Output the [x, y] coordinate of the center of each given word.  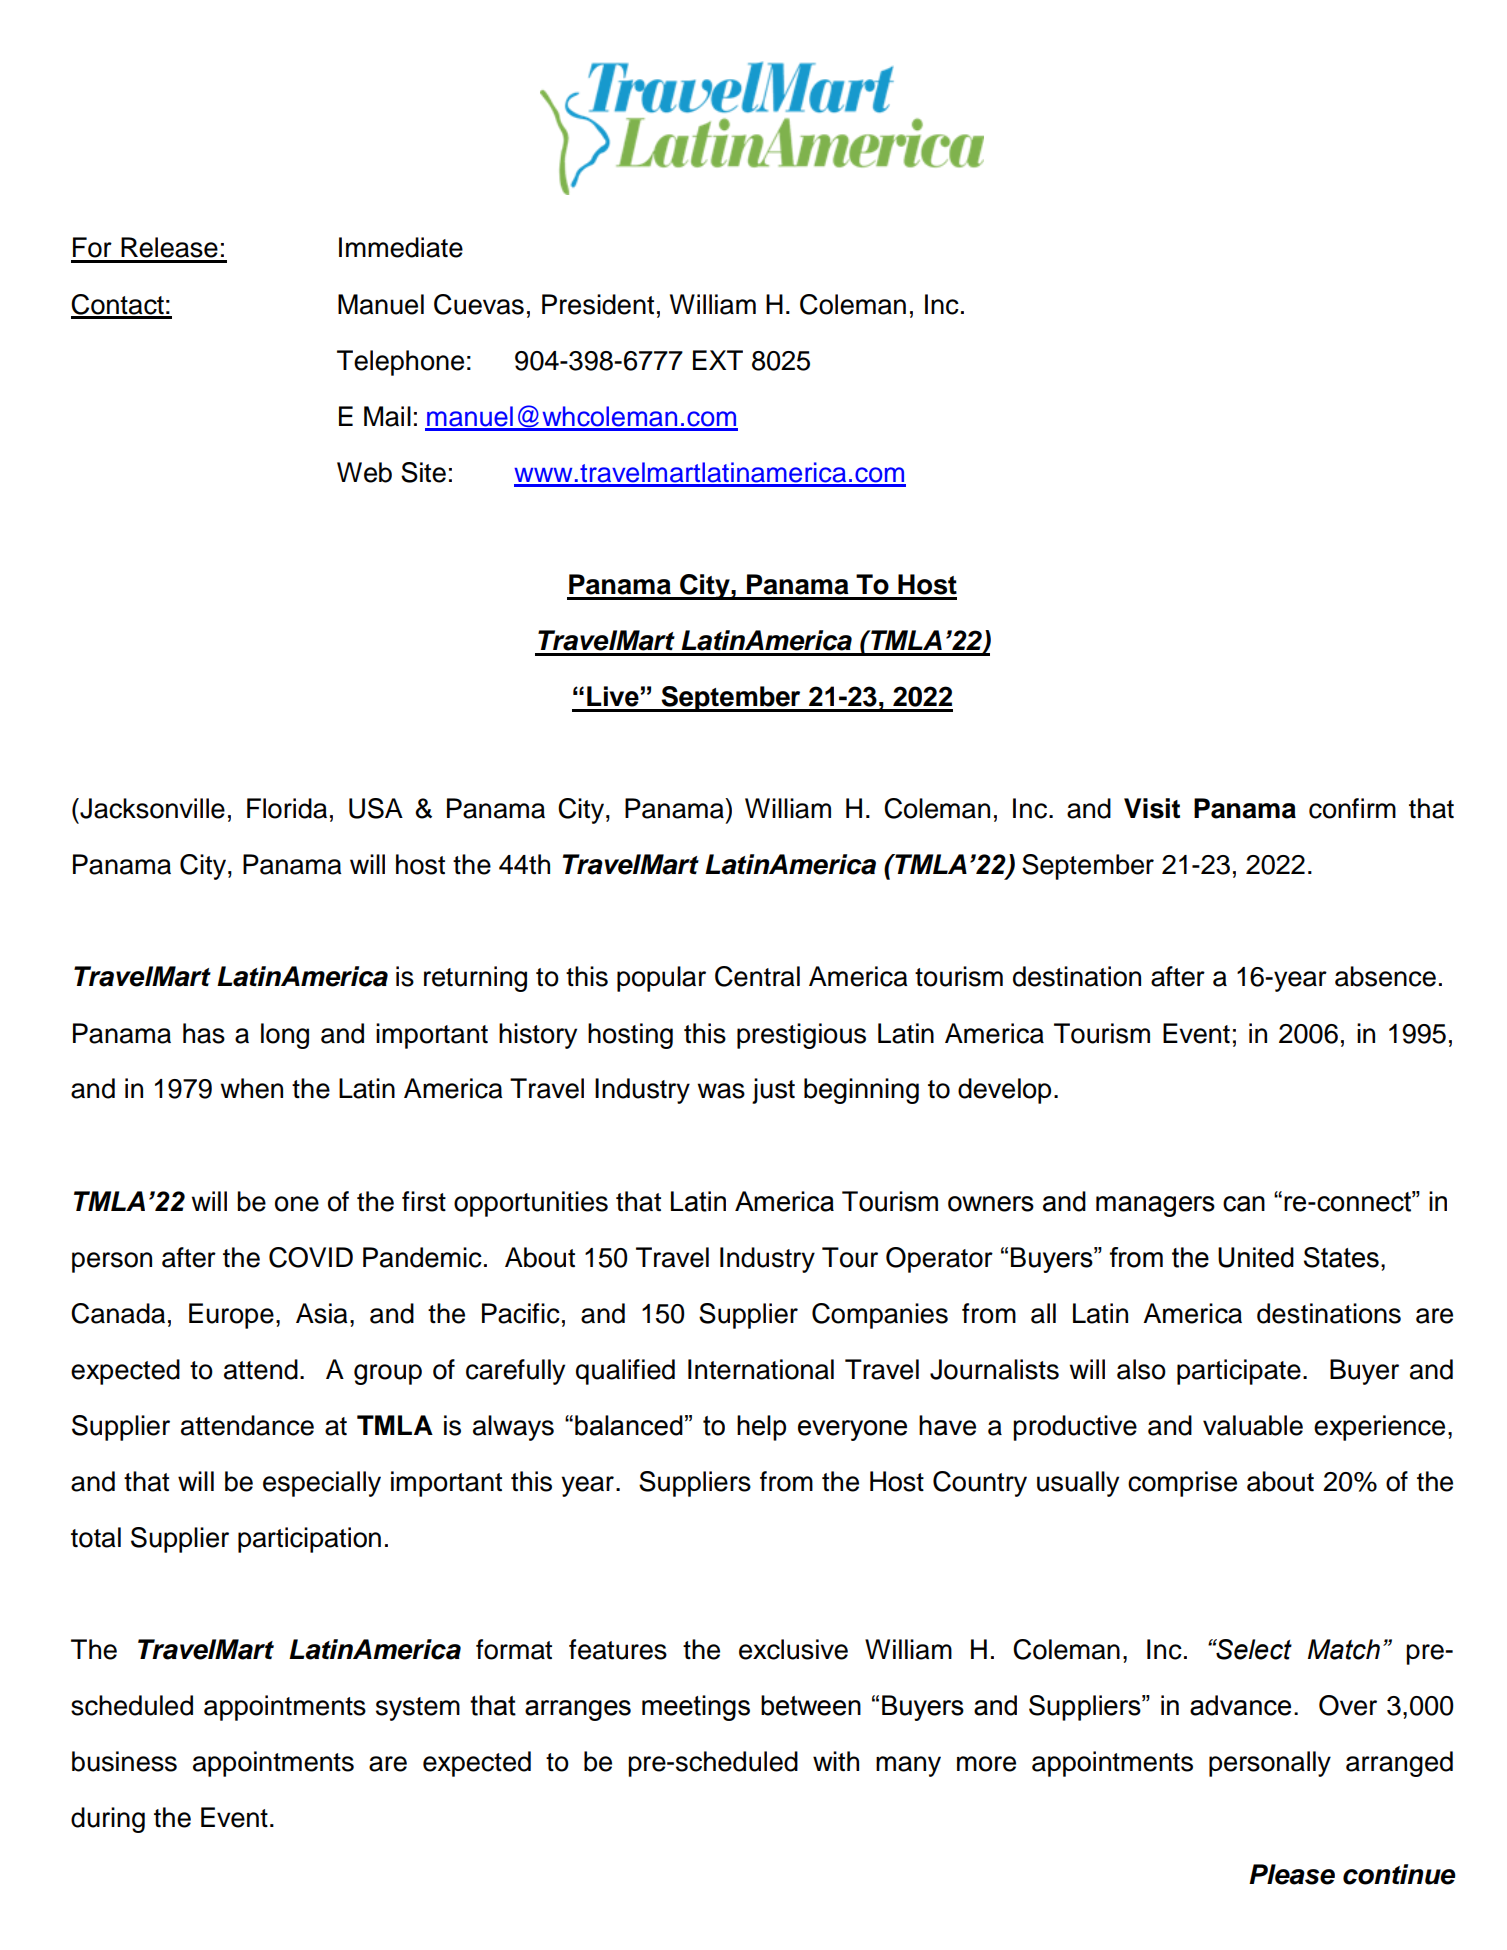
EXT [718, 360]
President [598, 304]
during [108, 1820]
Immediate [401, 247]
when [251, 1088]
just [773, 1091]
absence [1385, 976]
